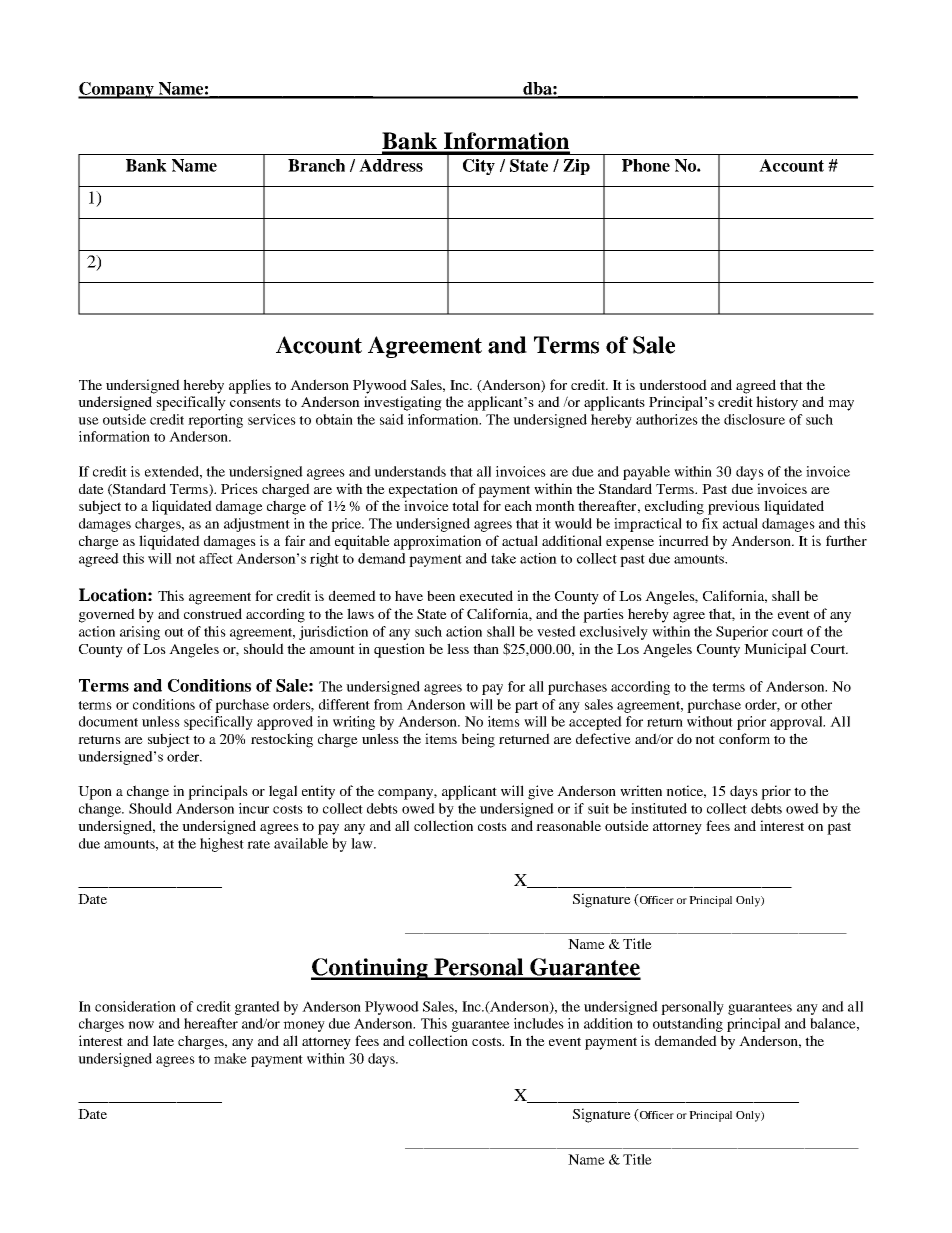 The width and height of the screenshot is (952, 1233). I want to click on history, so click(777, 403).
